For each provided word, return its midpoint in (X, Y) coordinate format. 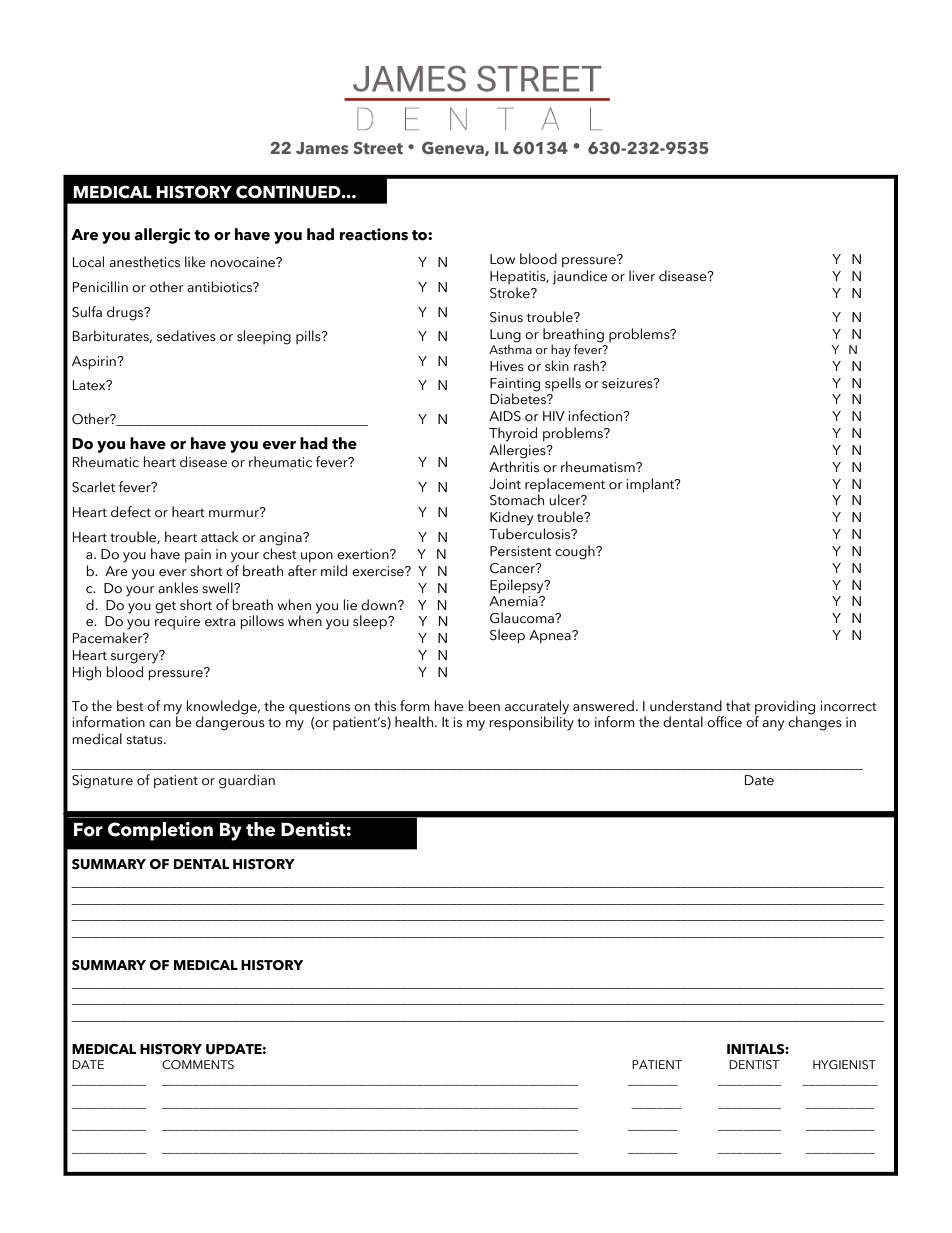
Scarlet (93, 487)
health (414, 722)
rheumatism (599, 467)
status (145, 740)
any (773, 725)
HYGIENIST (844, 1064)
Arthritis (514, 467)
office (724, 722)
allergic (162, 236)
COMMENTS (198, 1064)
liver (642, 276)
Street (378, 148)
